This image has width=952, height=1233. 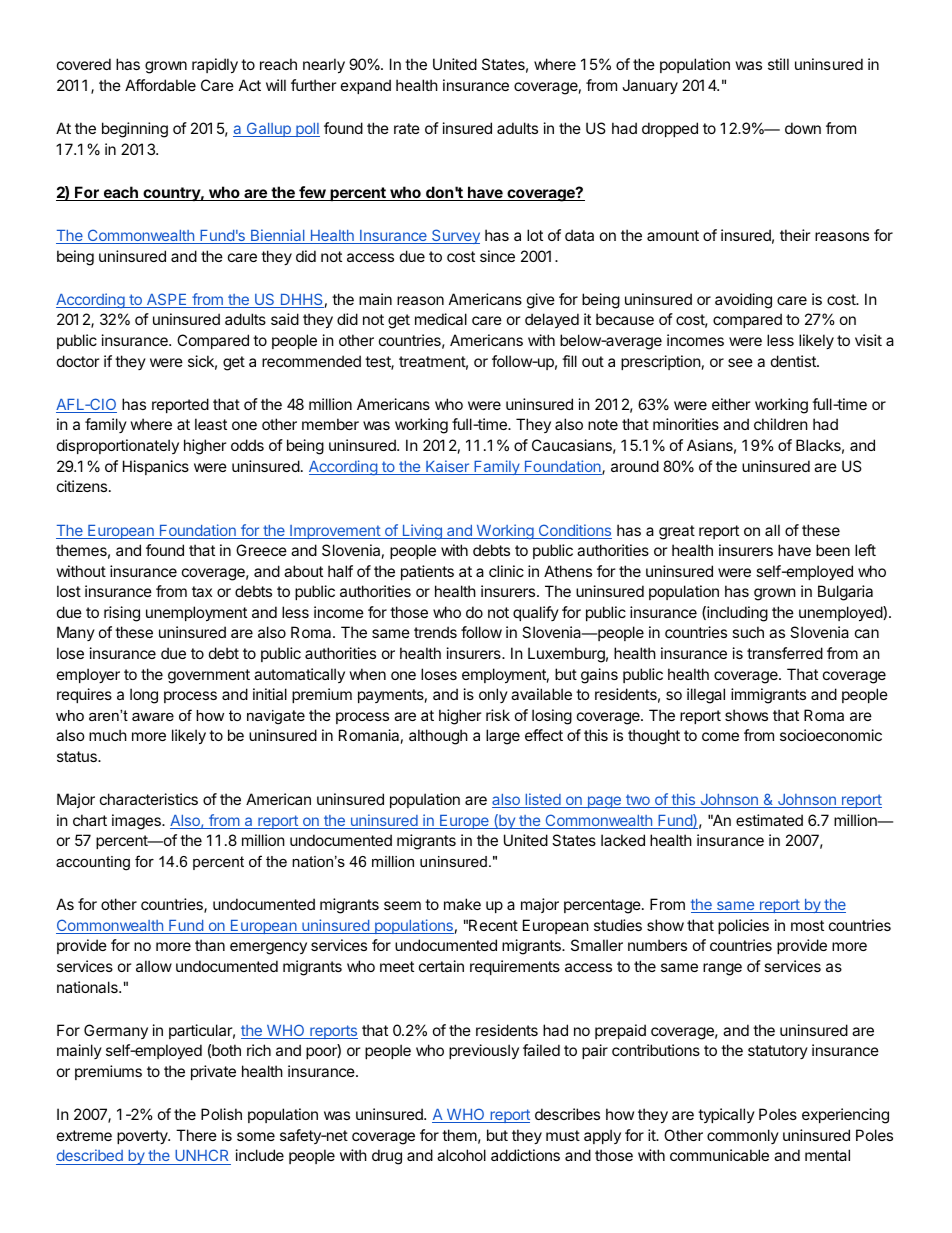 What do you see at coordinates (462, 904) in the image?
I see `make` at bounding box center [462, 904].
